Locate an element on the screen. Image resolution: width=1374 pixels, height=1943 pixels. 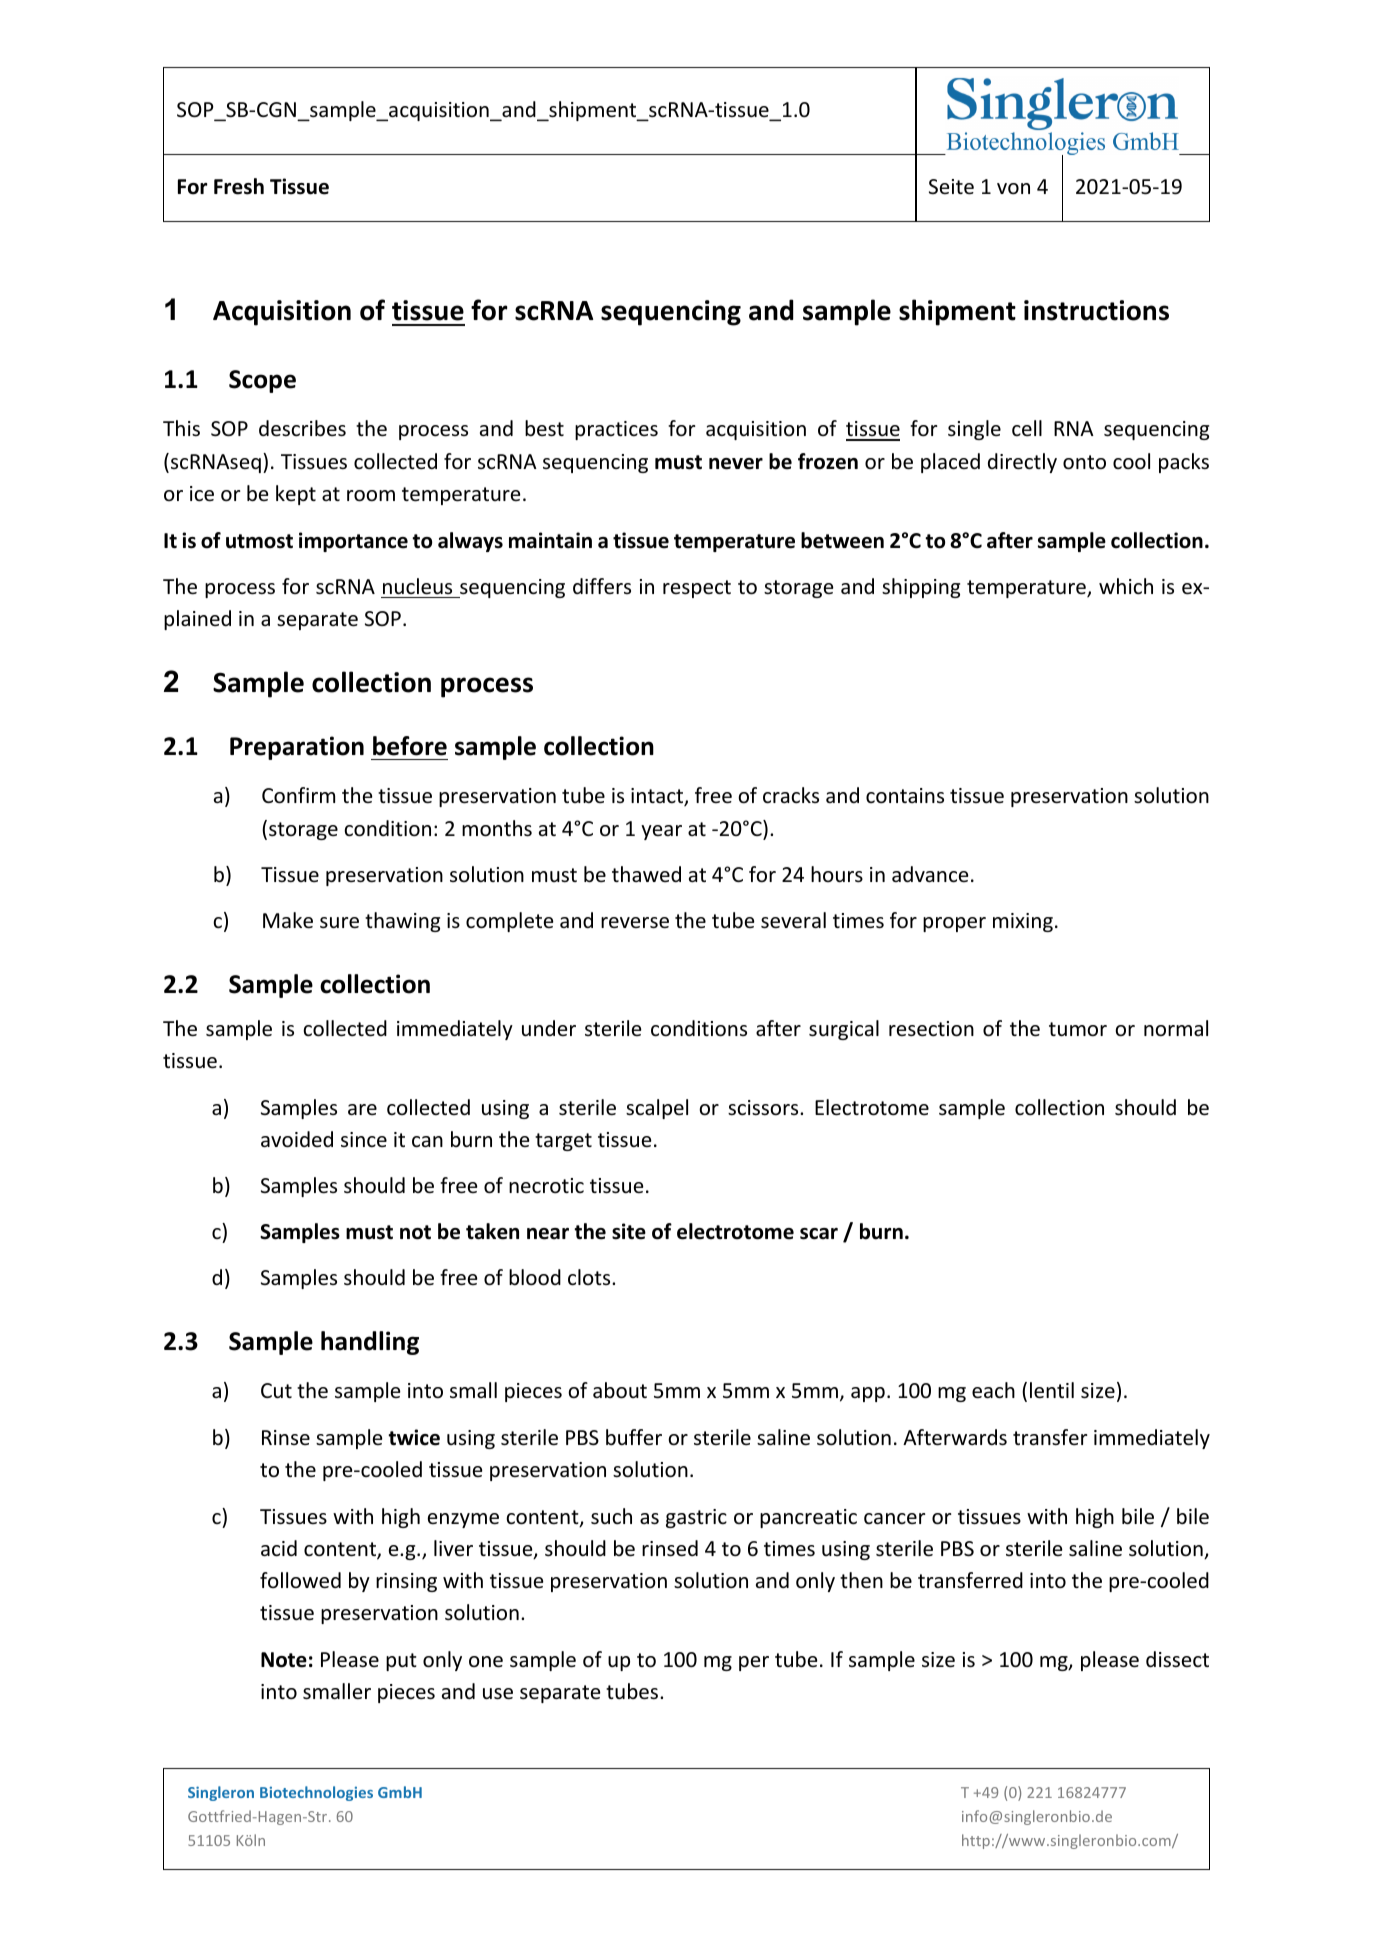
von is located at coordinates (1013, 189).
